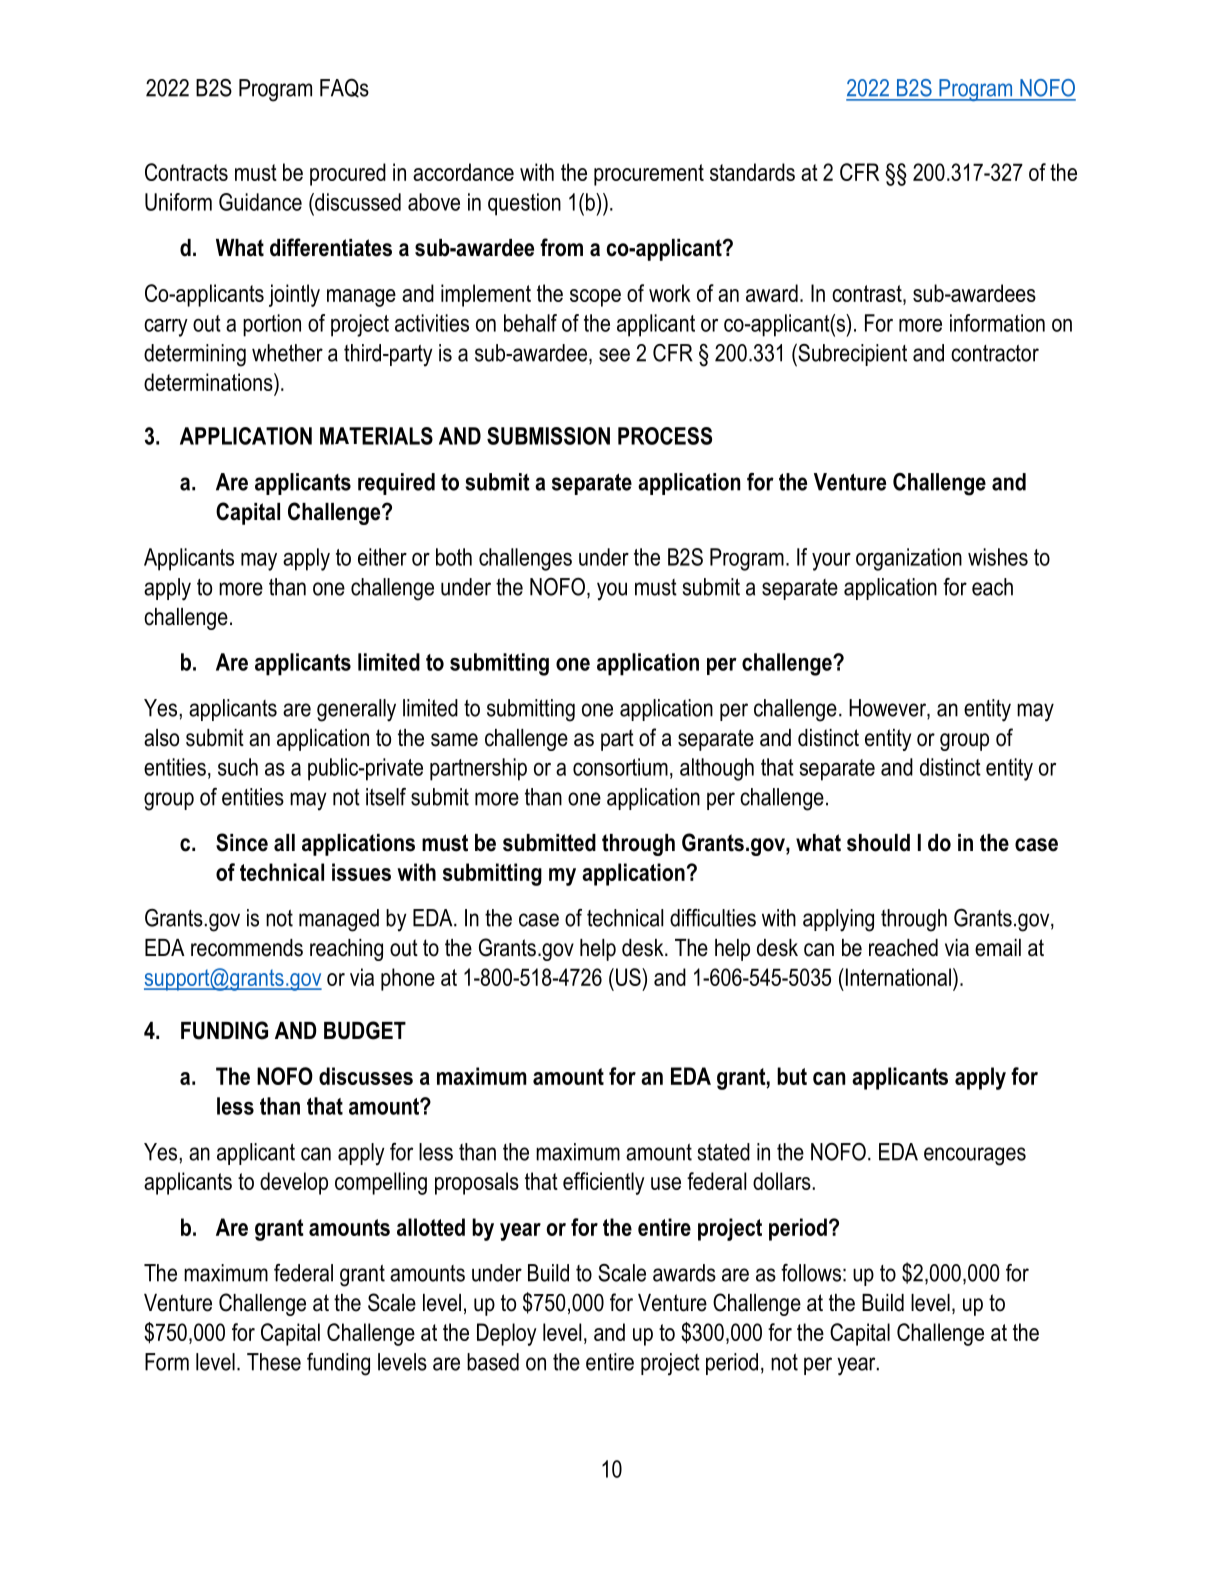 Image resolution: width=1223 pixels, height=1582 pixels. I want to click on standards, so click(752, 172).
